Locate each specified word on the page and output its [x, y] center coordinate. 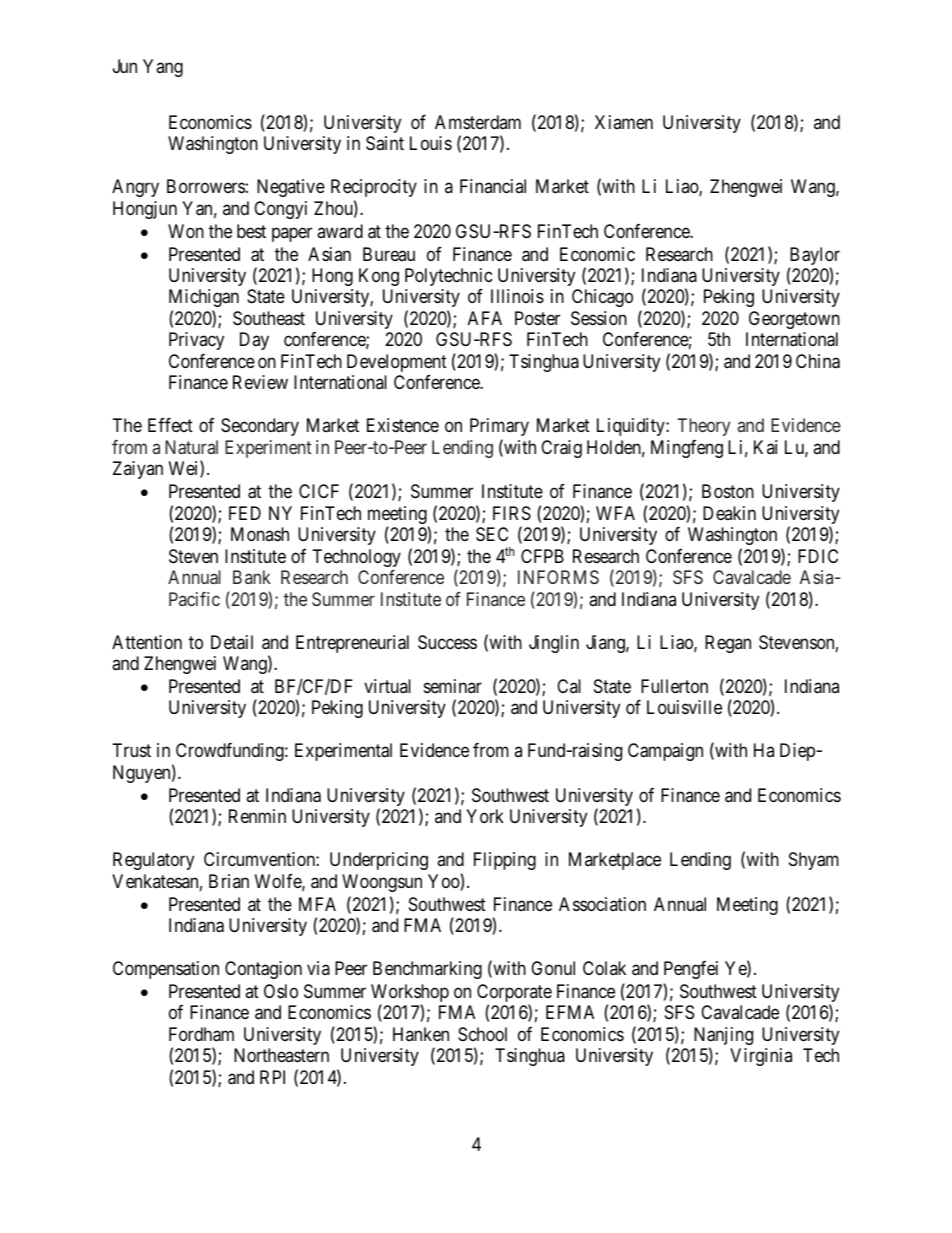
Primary [499, 427]
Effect [170, 425]
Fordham [201, 1034]
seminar [453, 686]
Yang [163, 68]
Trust [132, 750]
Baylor [814, 257]
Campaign [665, 752]
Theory [704, 427]
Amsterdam [478, 122]
